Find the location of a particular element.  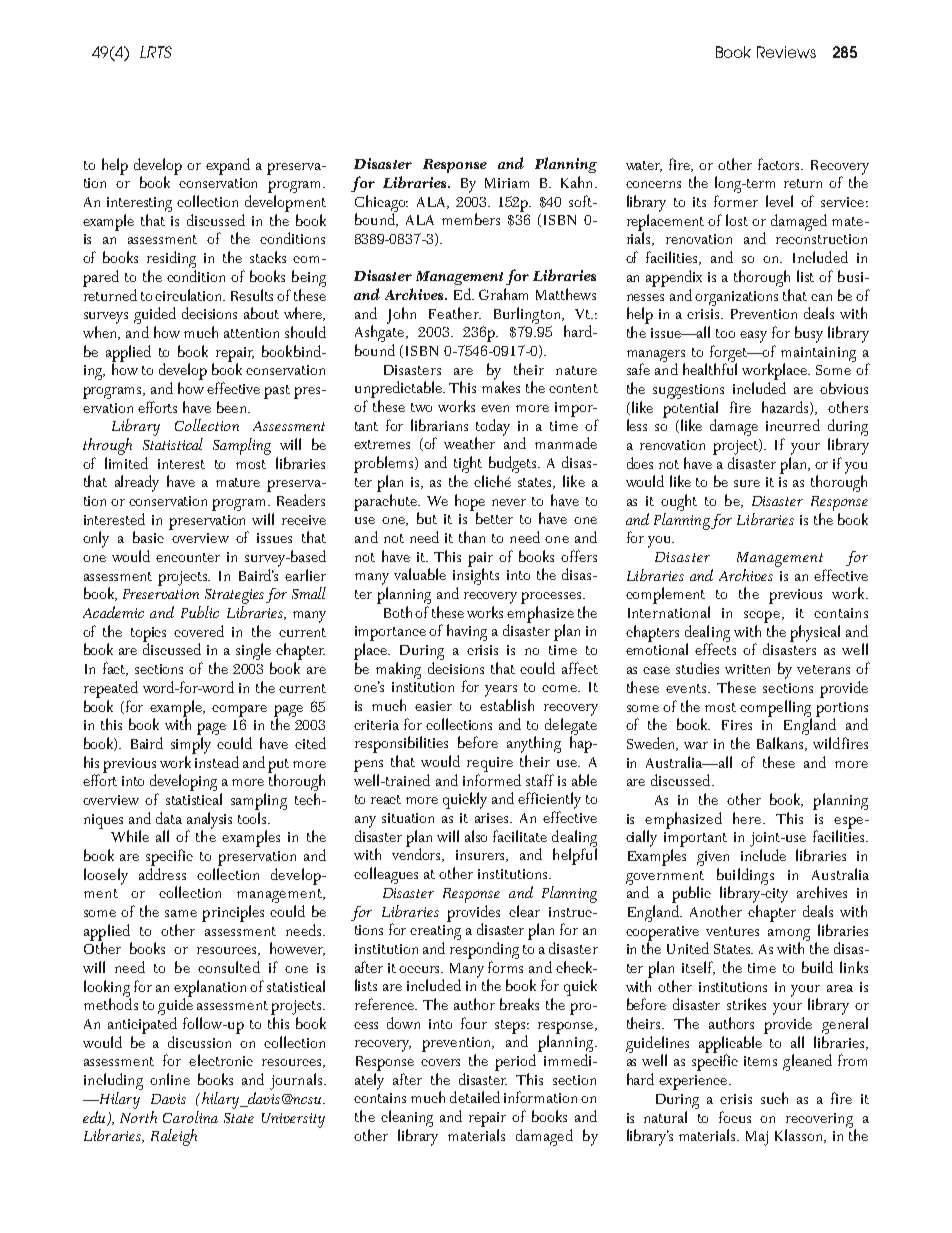

detailed is located at coordinates (475, 1097).
